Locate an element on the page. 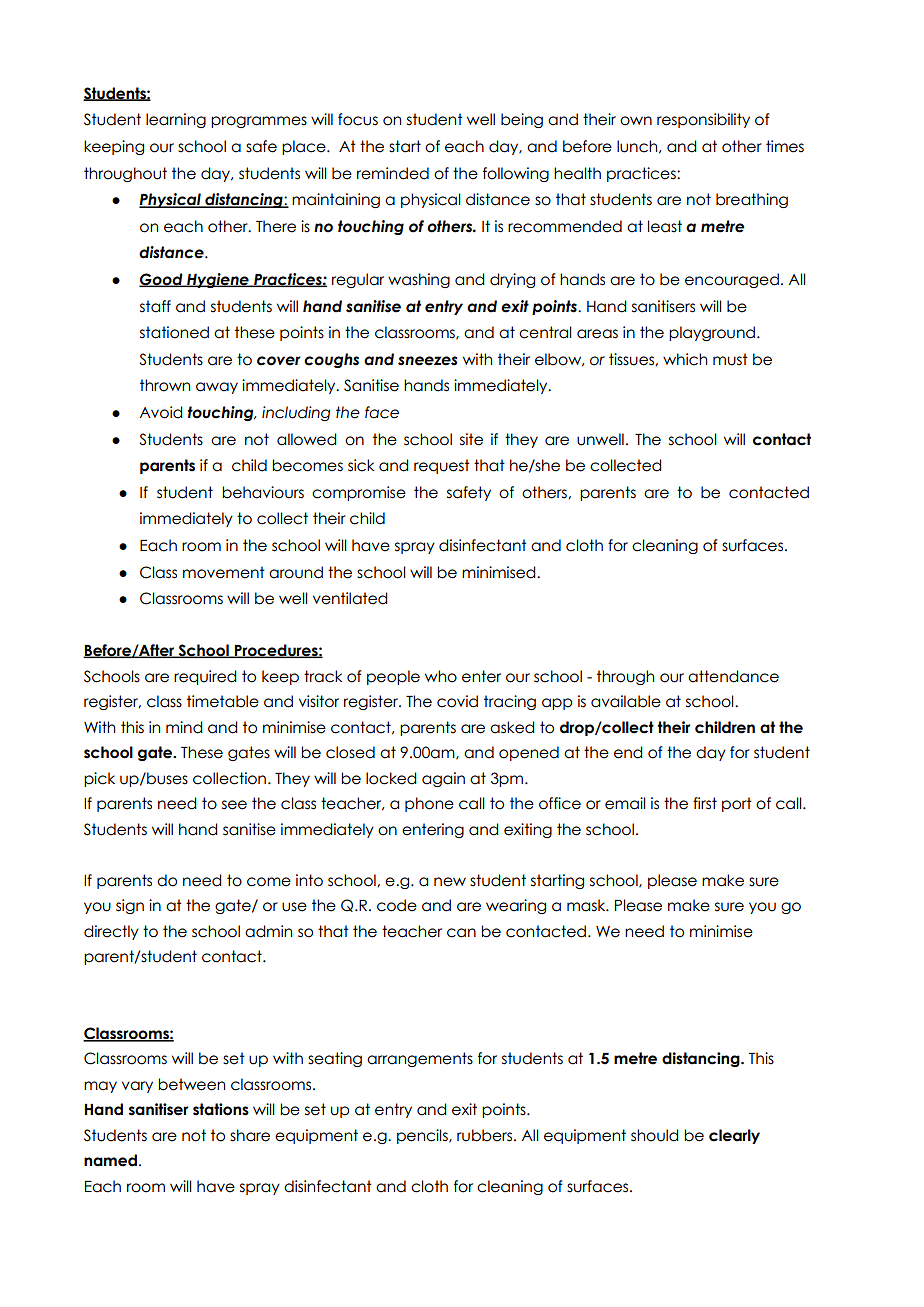  following is located at coordinates (516, 174).
